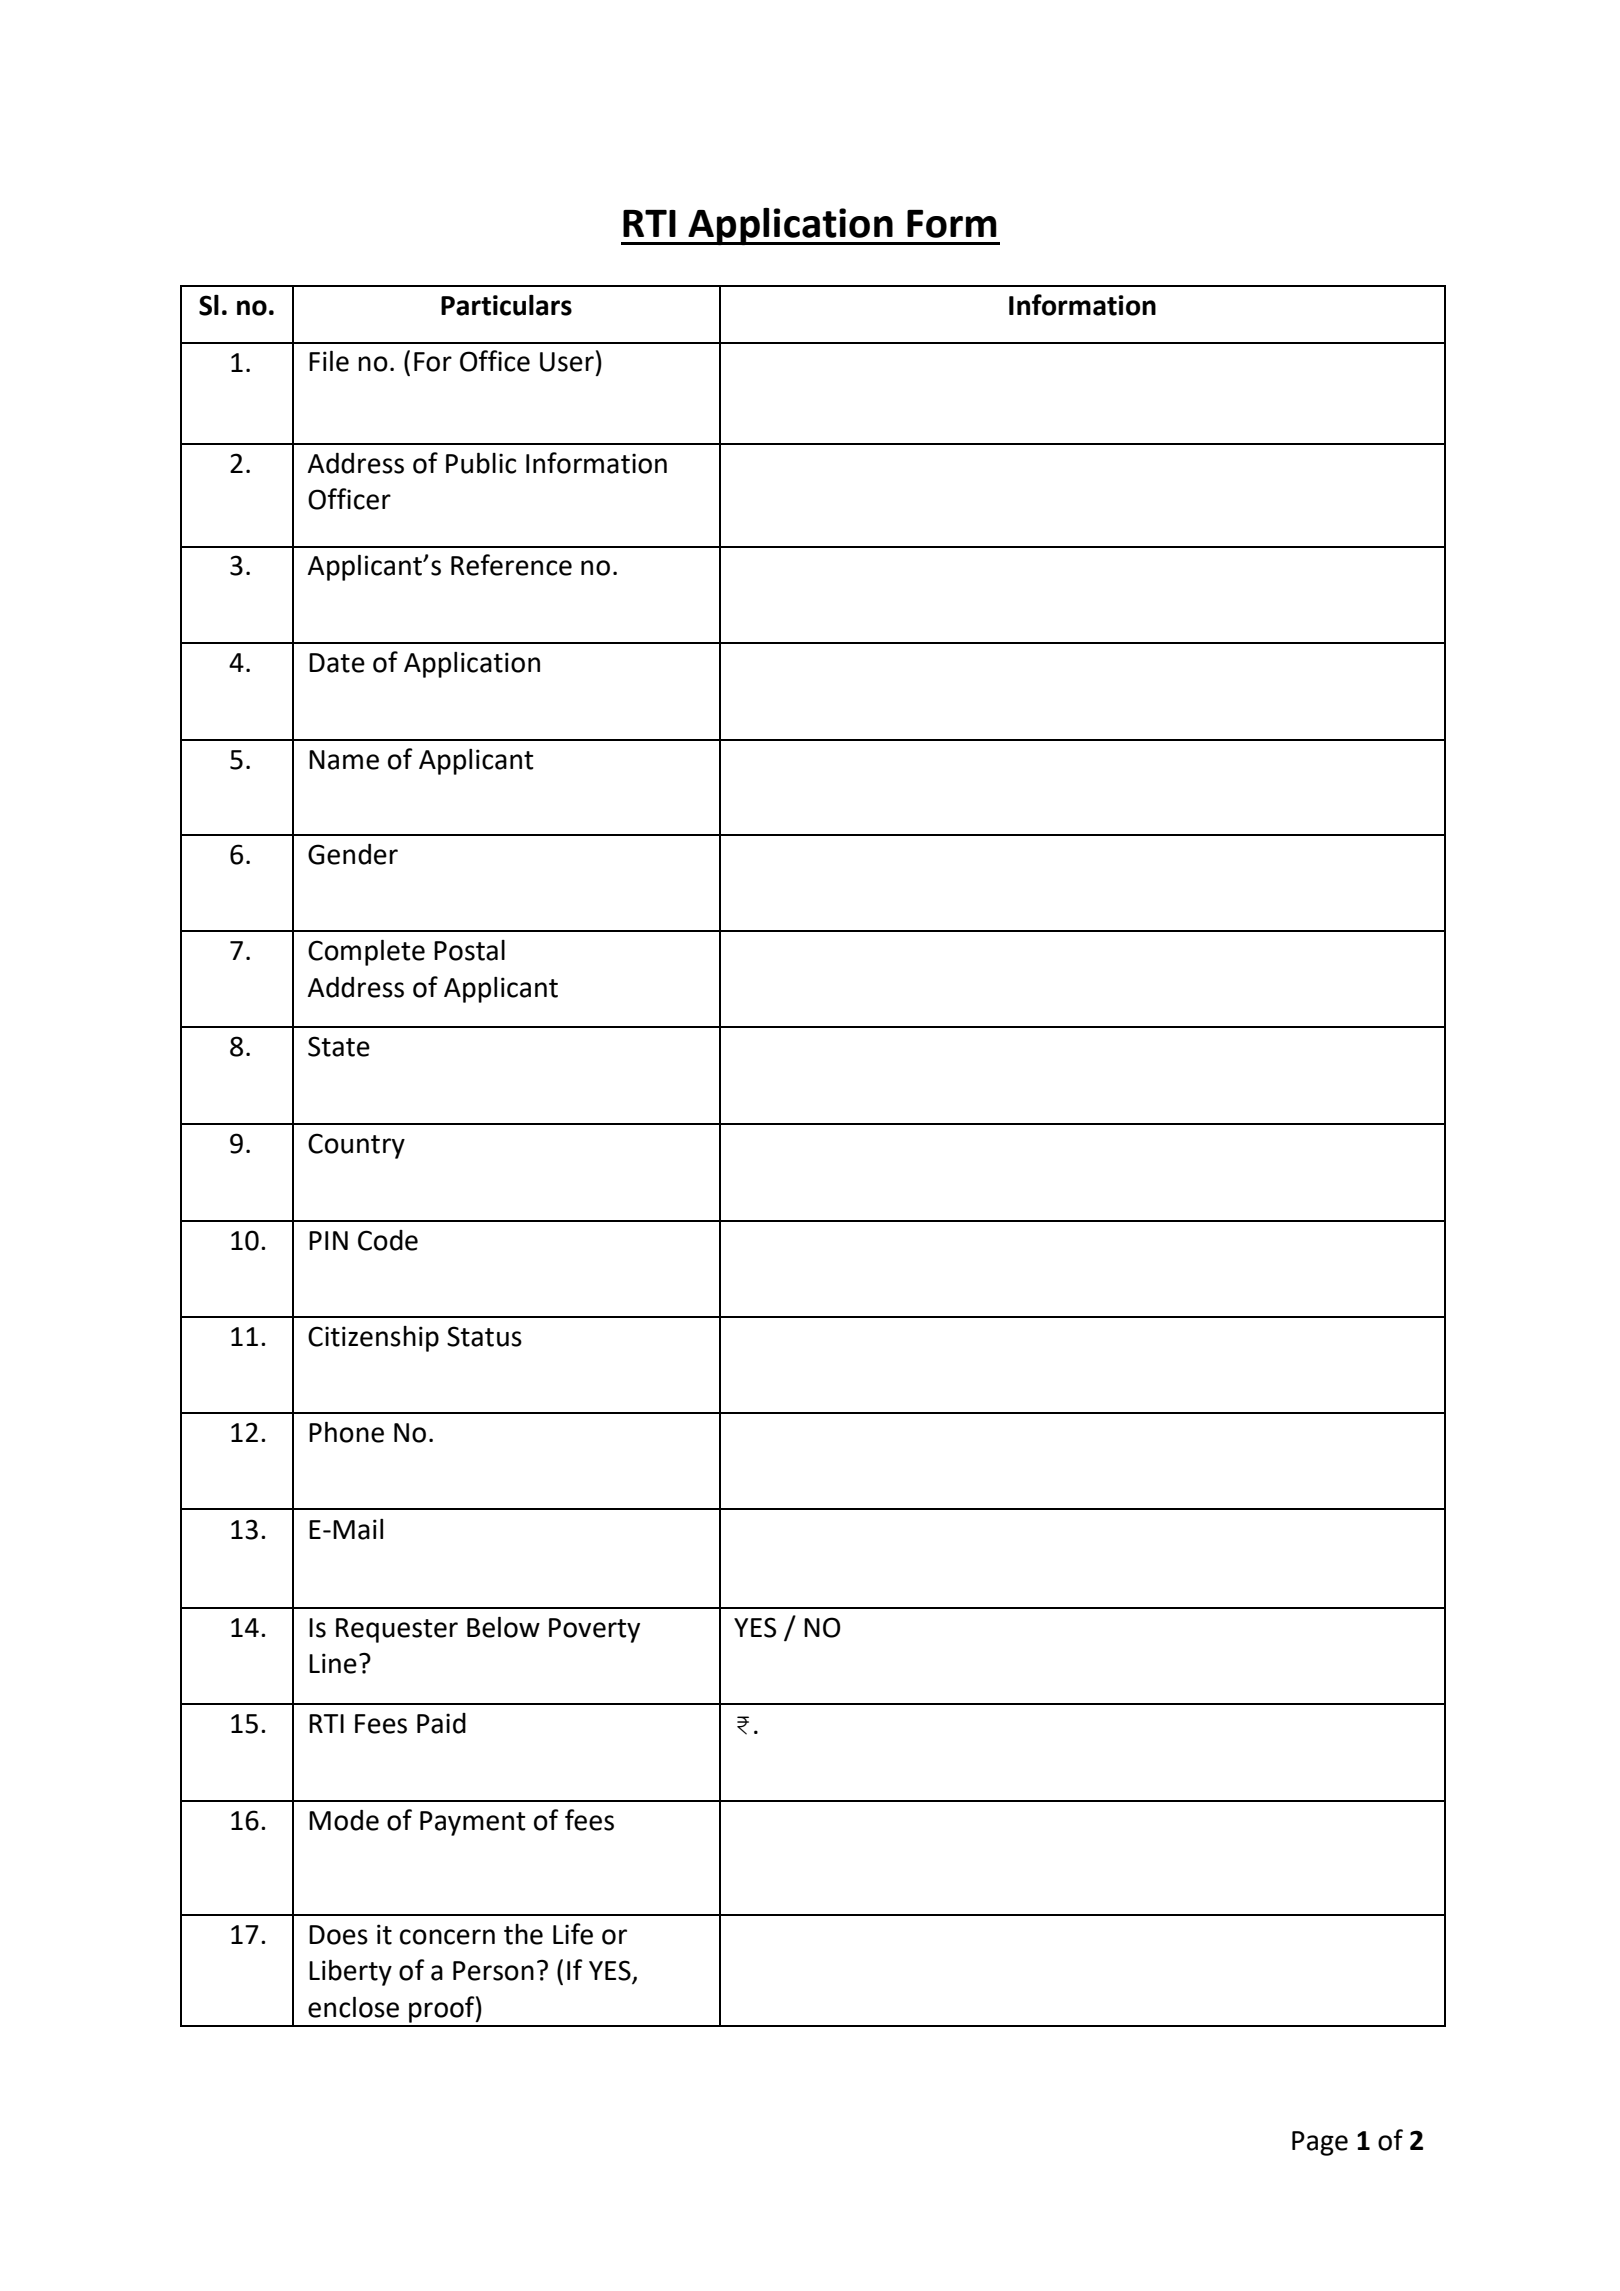  I want to click on Status, so click(484, 1336).
